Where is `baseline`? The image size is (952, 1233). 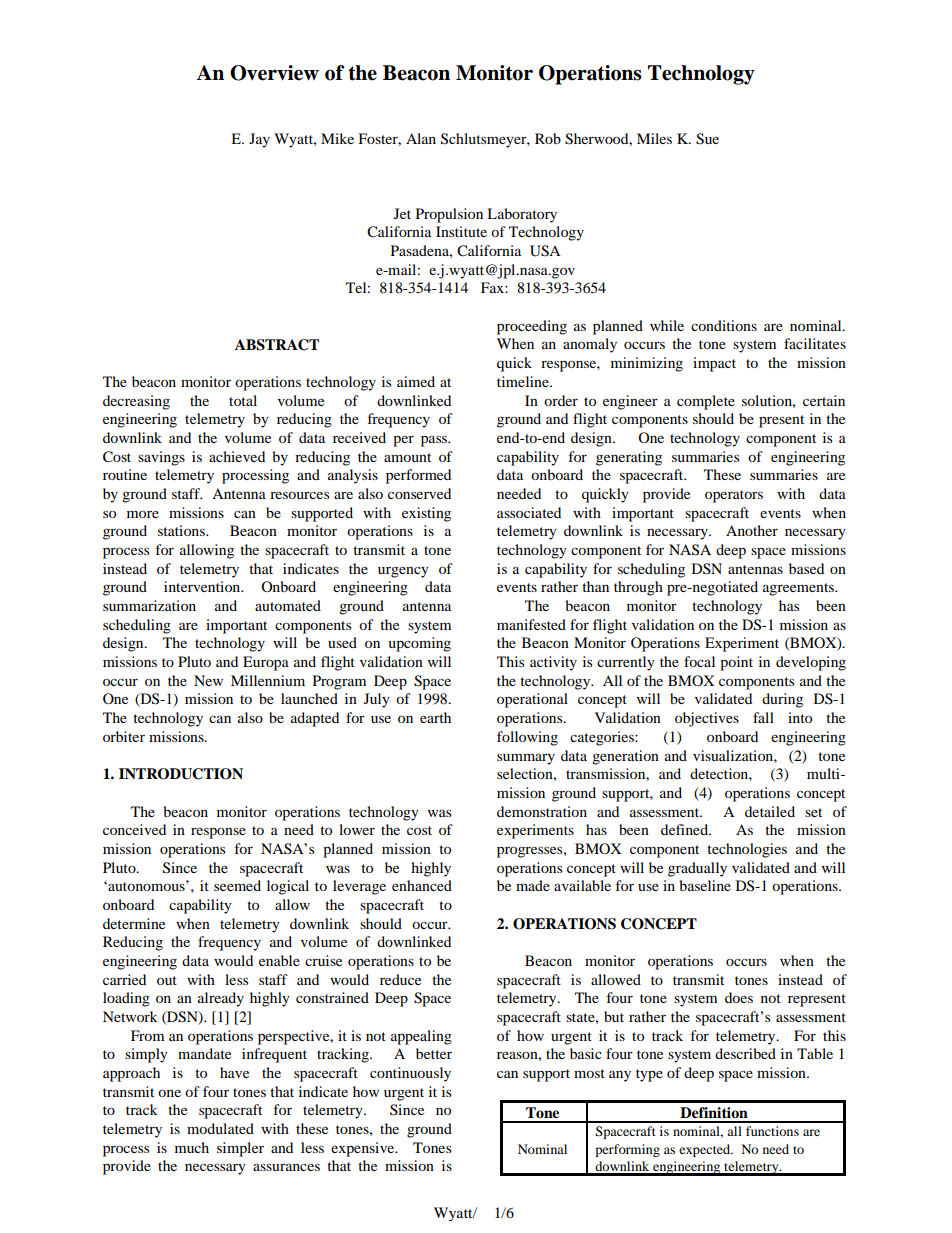
baseline is located at coordinates (705, 885).
